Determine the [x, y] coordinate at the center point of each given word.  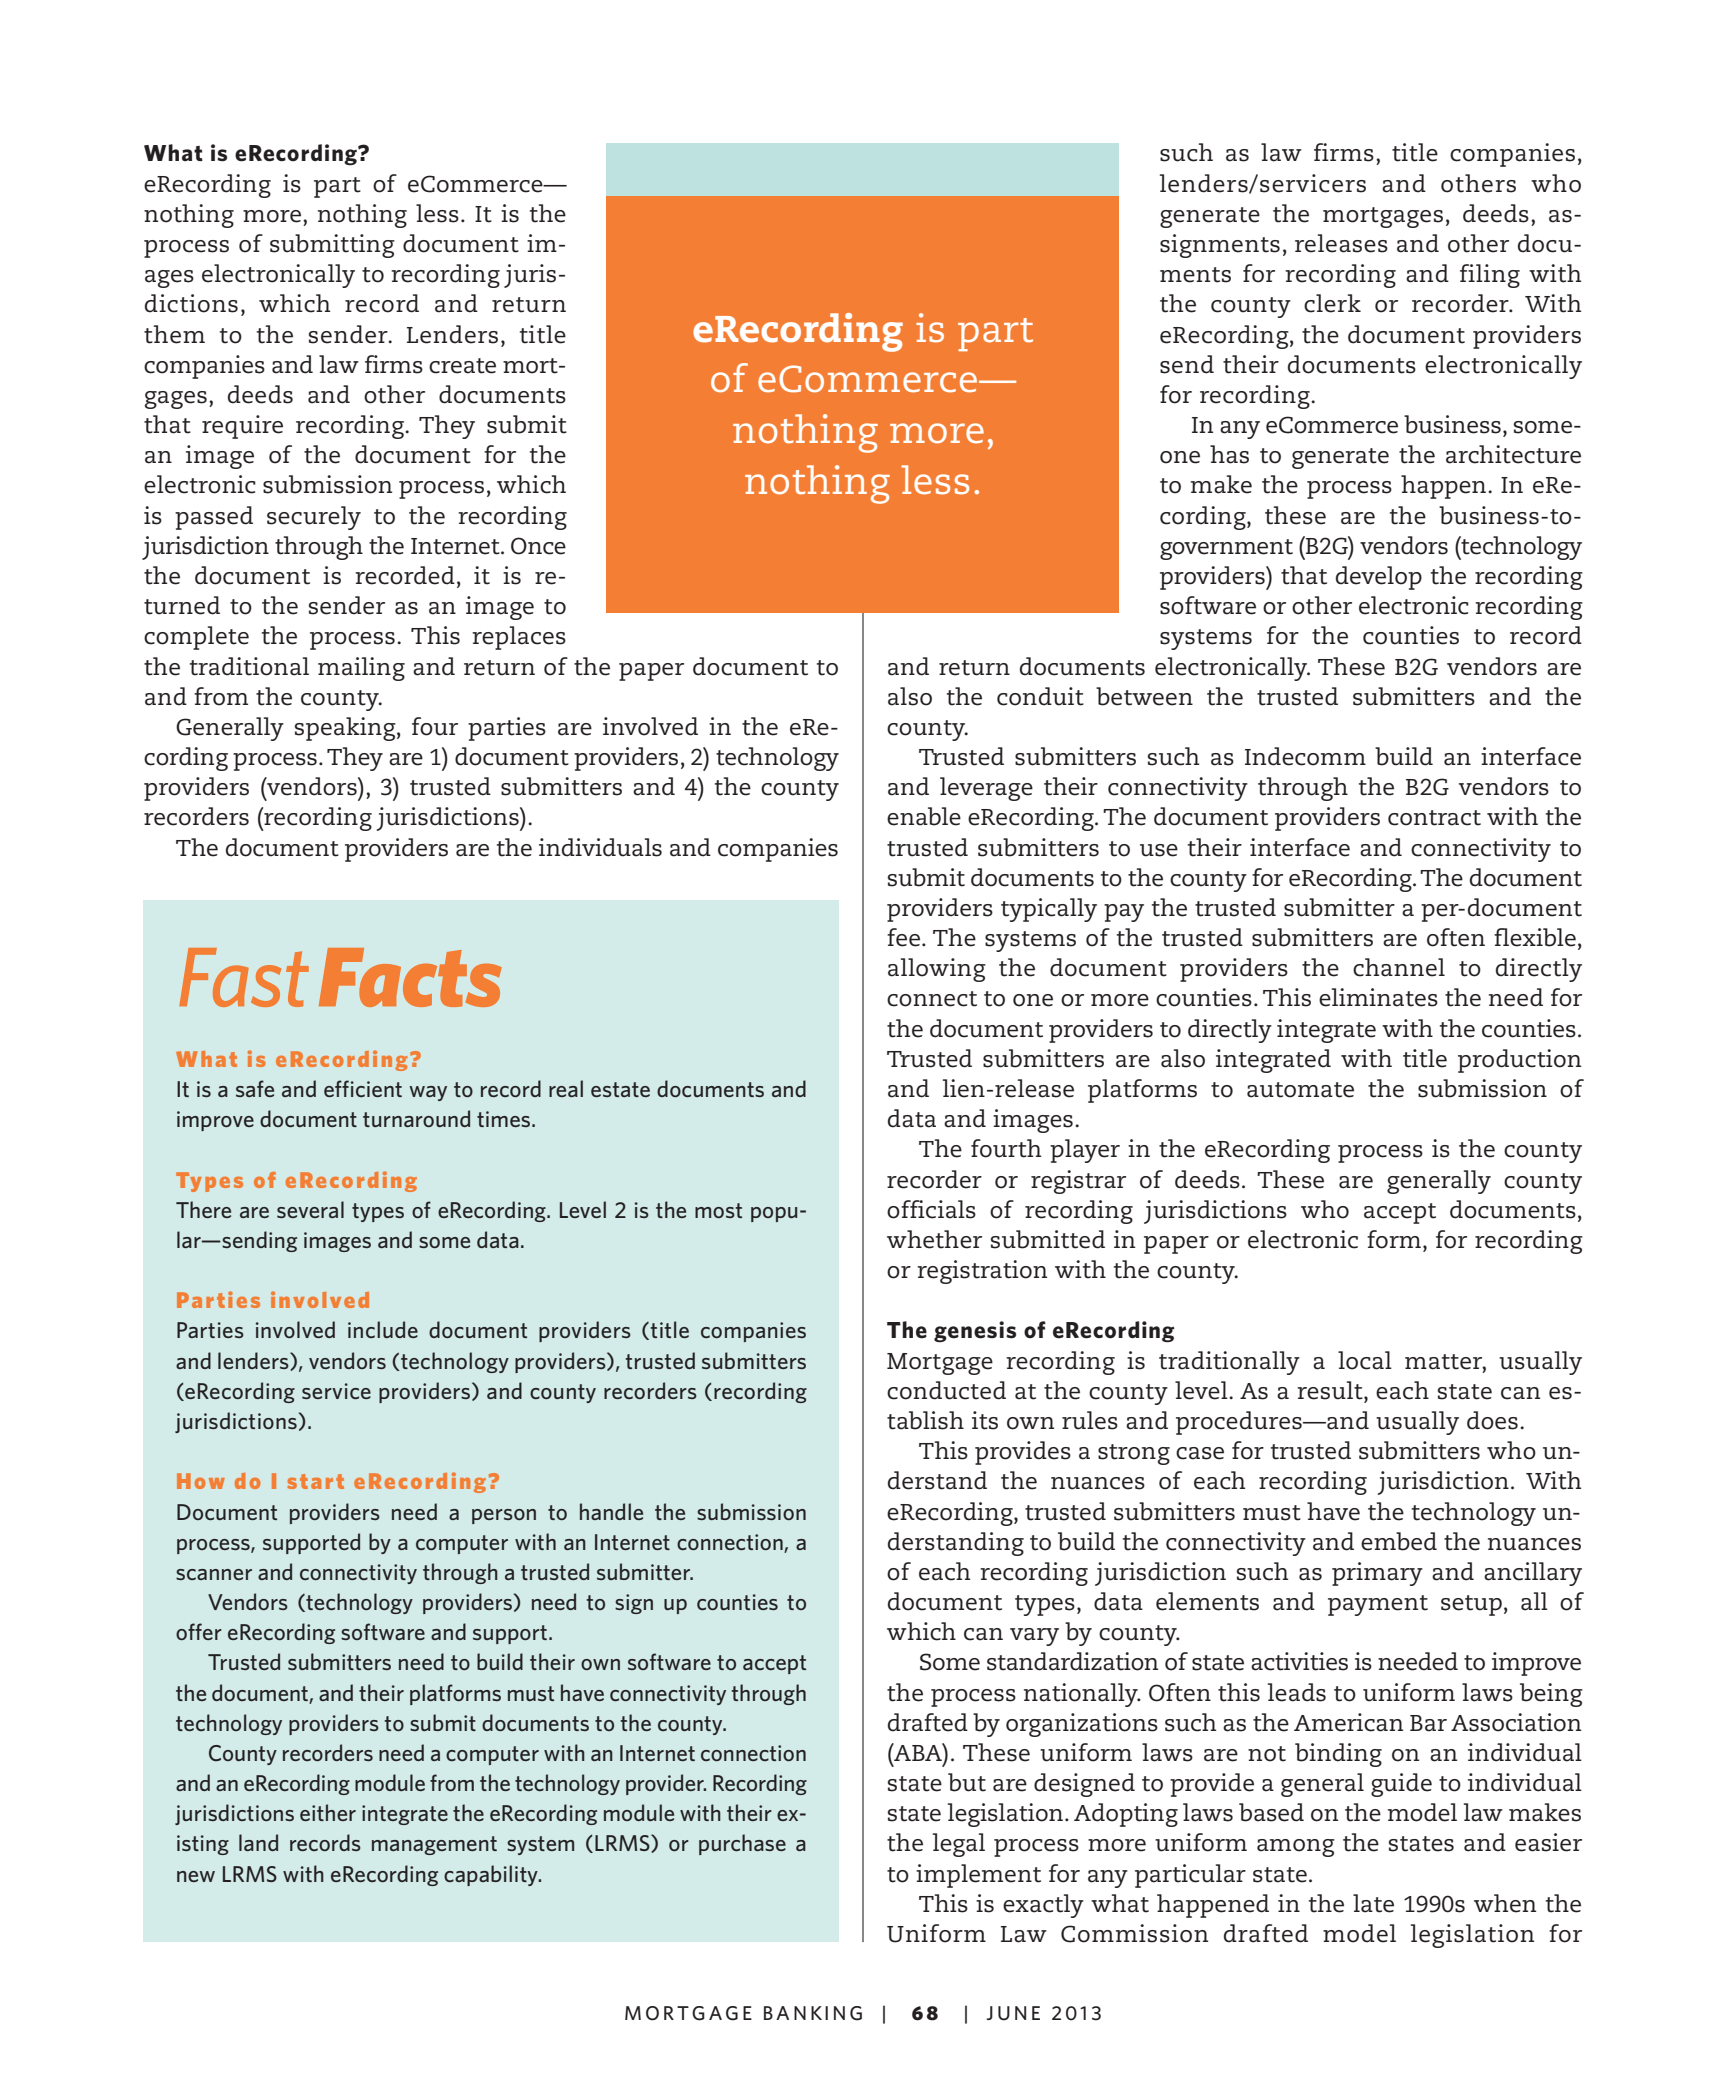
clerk [1332, 303]
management [434, 1845]
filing [1490, 276]
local [1365, 1360]
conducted [946, 1390]
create [462, 366]
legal [959, 1845]
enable [924, 816]
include [383, 1329]
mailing [361, 669]
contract [1434, 818]
